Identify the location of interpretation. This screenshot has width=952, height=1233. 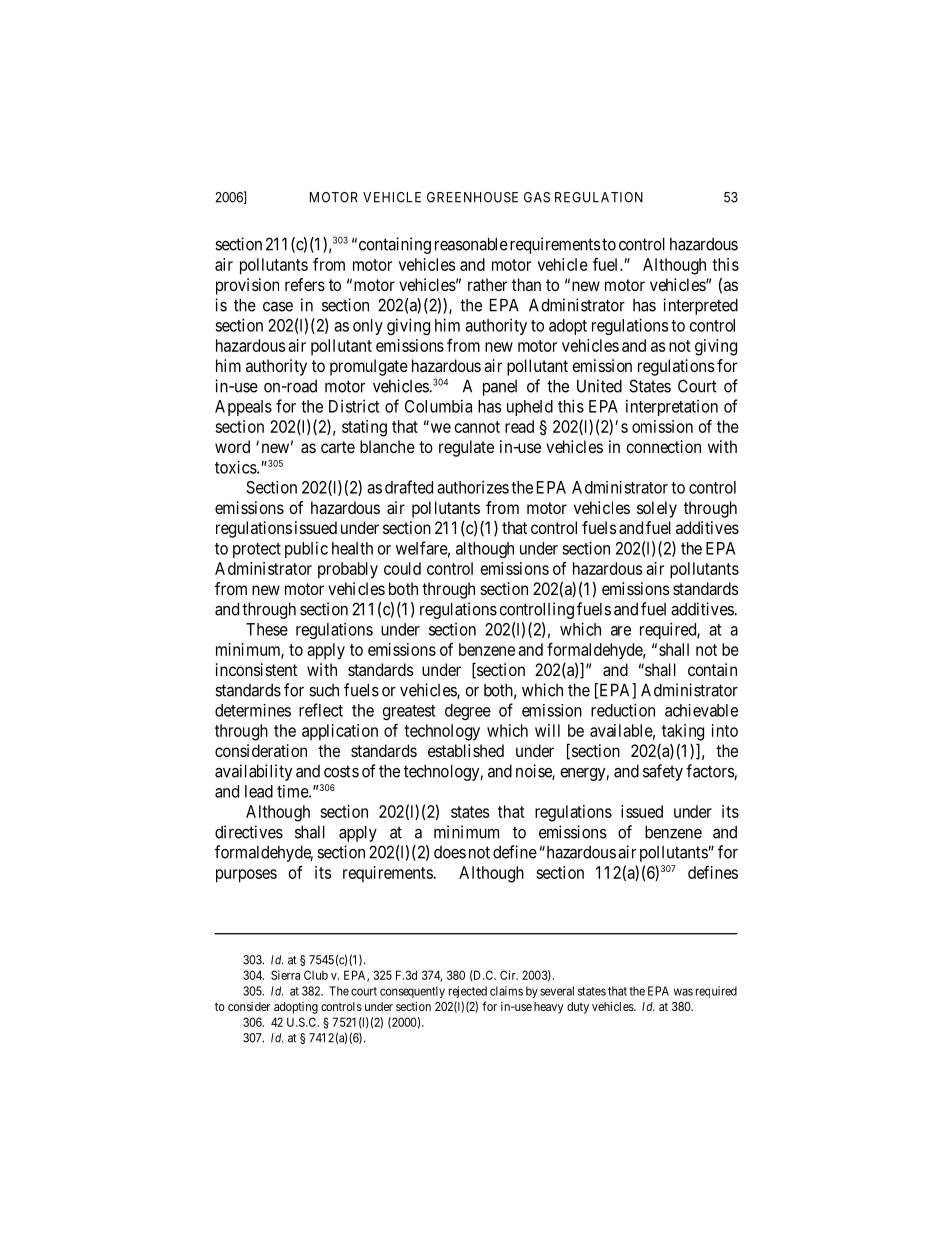
(672, 408).
